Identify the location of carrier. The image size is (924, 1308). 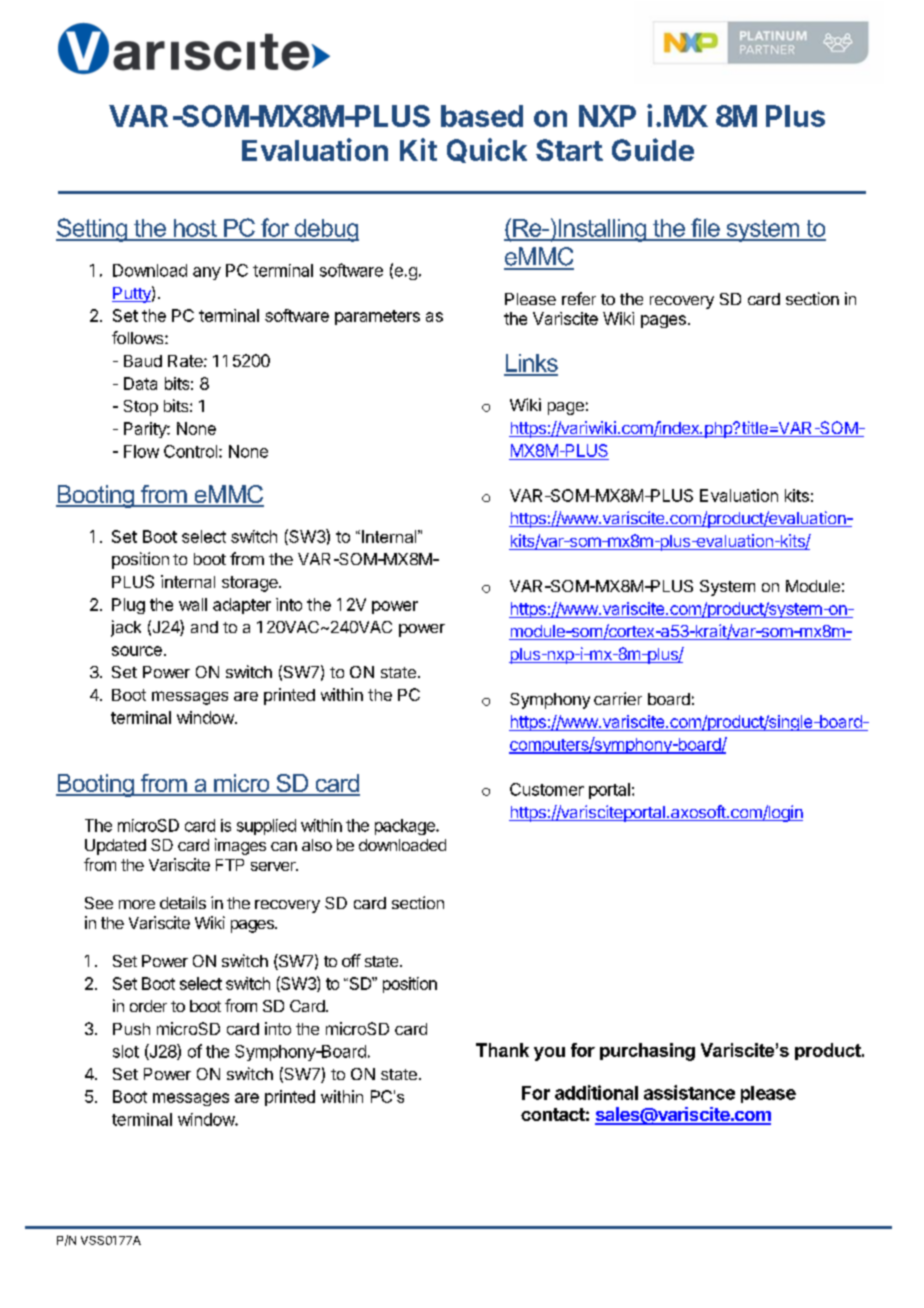
(618, 698).
